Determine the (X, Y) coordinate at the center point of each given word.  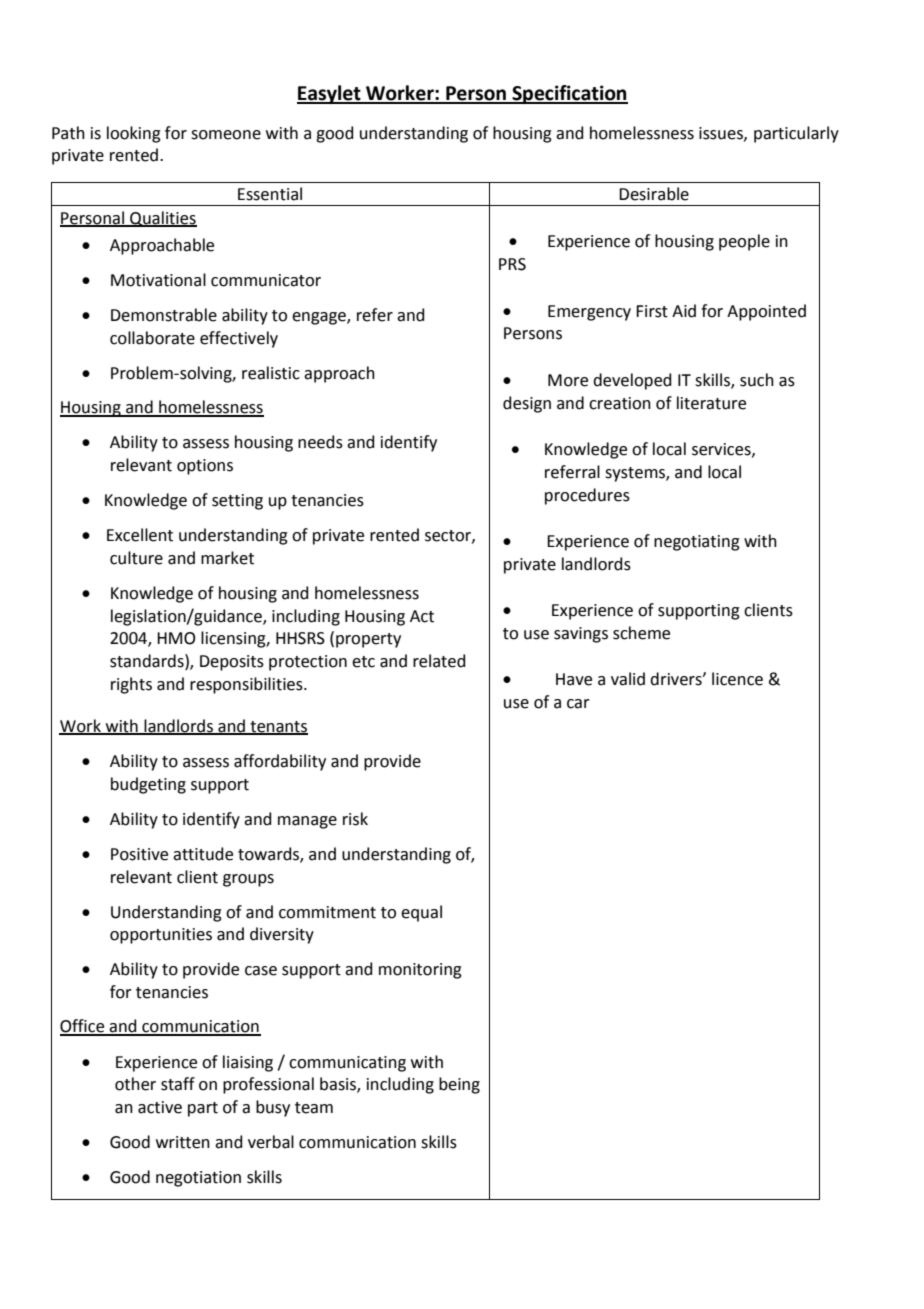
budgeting (148, 785)
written (183, 1142)
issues (722, 134)
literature (711, 403)
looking (134, 134)
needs (320, 442)
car (578, 704)
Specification (569, 94)
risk (355, 819)
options (205, 467)
